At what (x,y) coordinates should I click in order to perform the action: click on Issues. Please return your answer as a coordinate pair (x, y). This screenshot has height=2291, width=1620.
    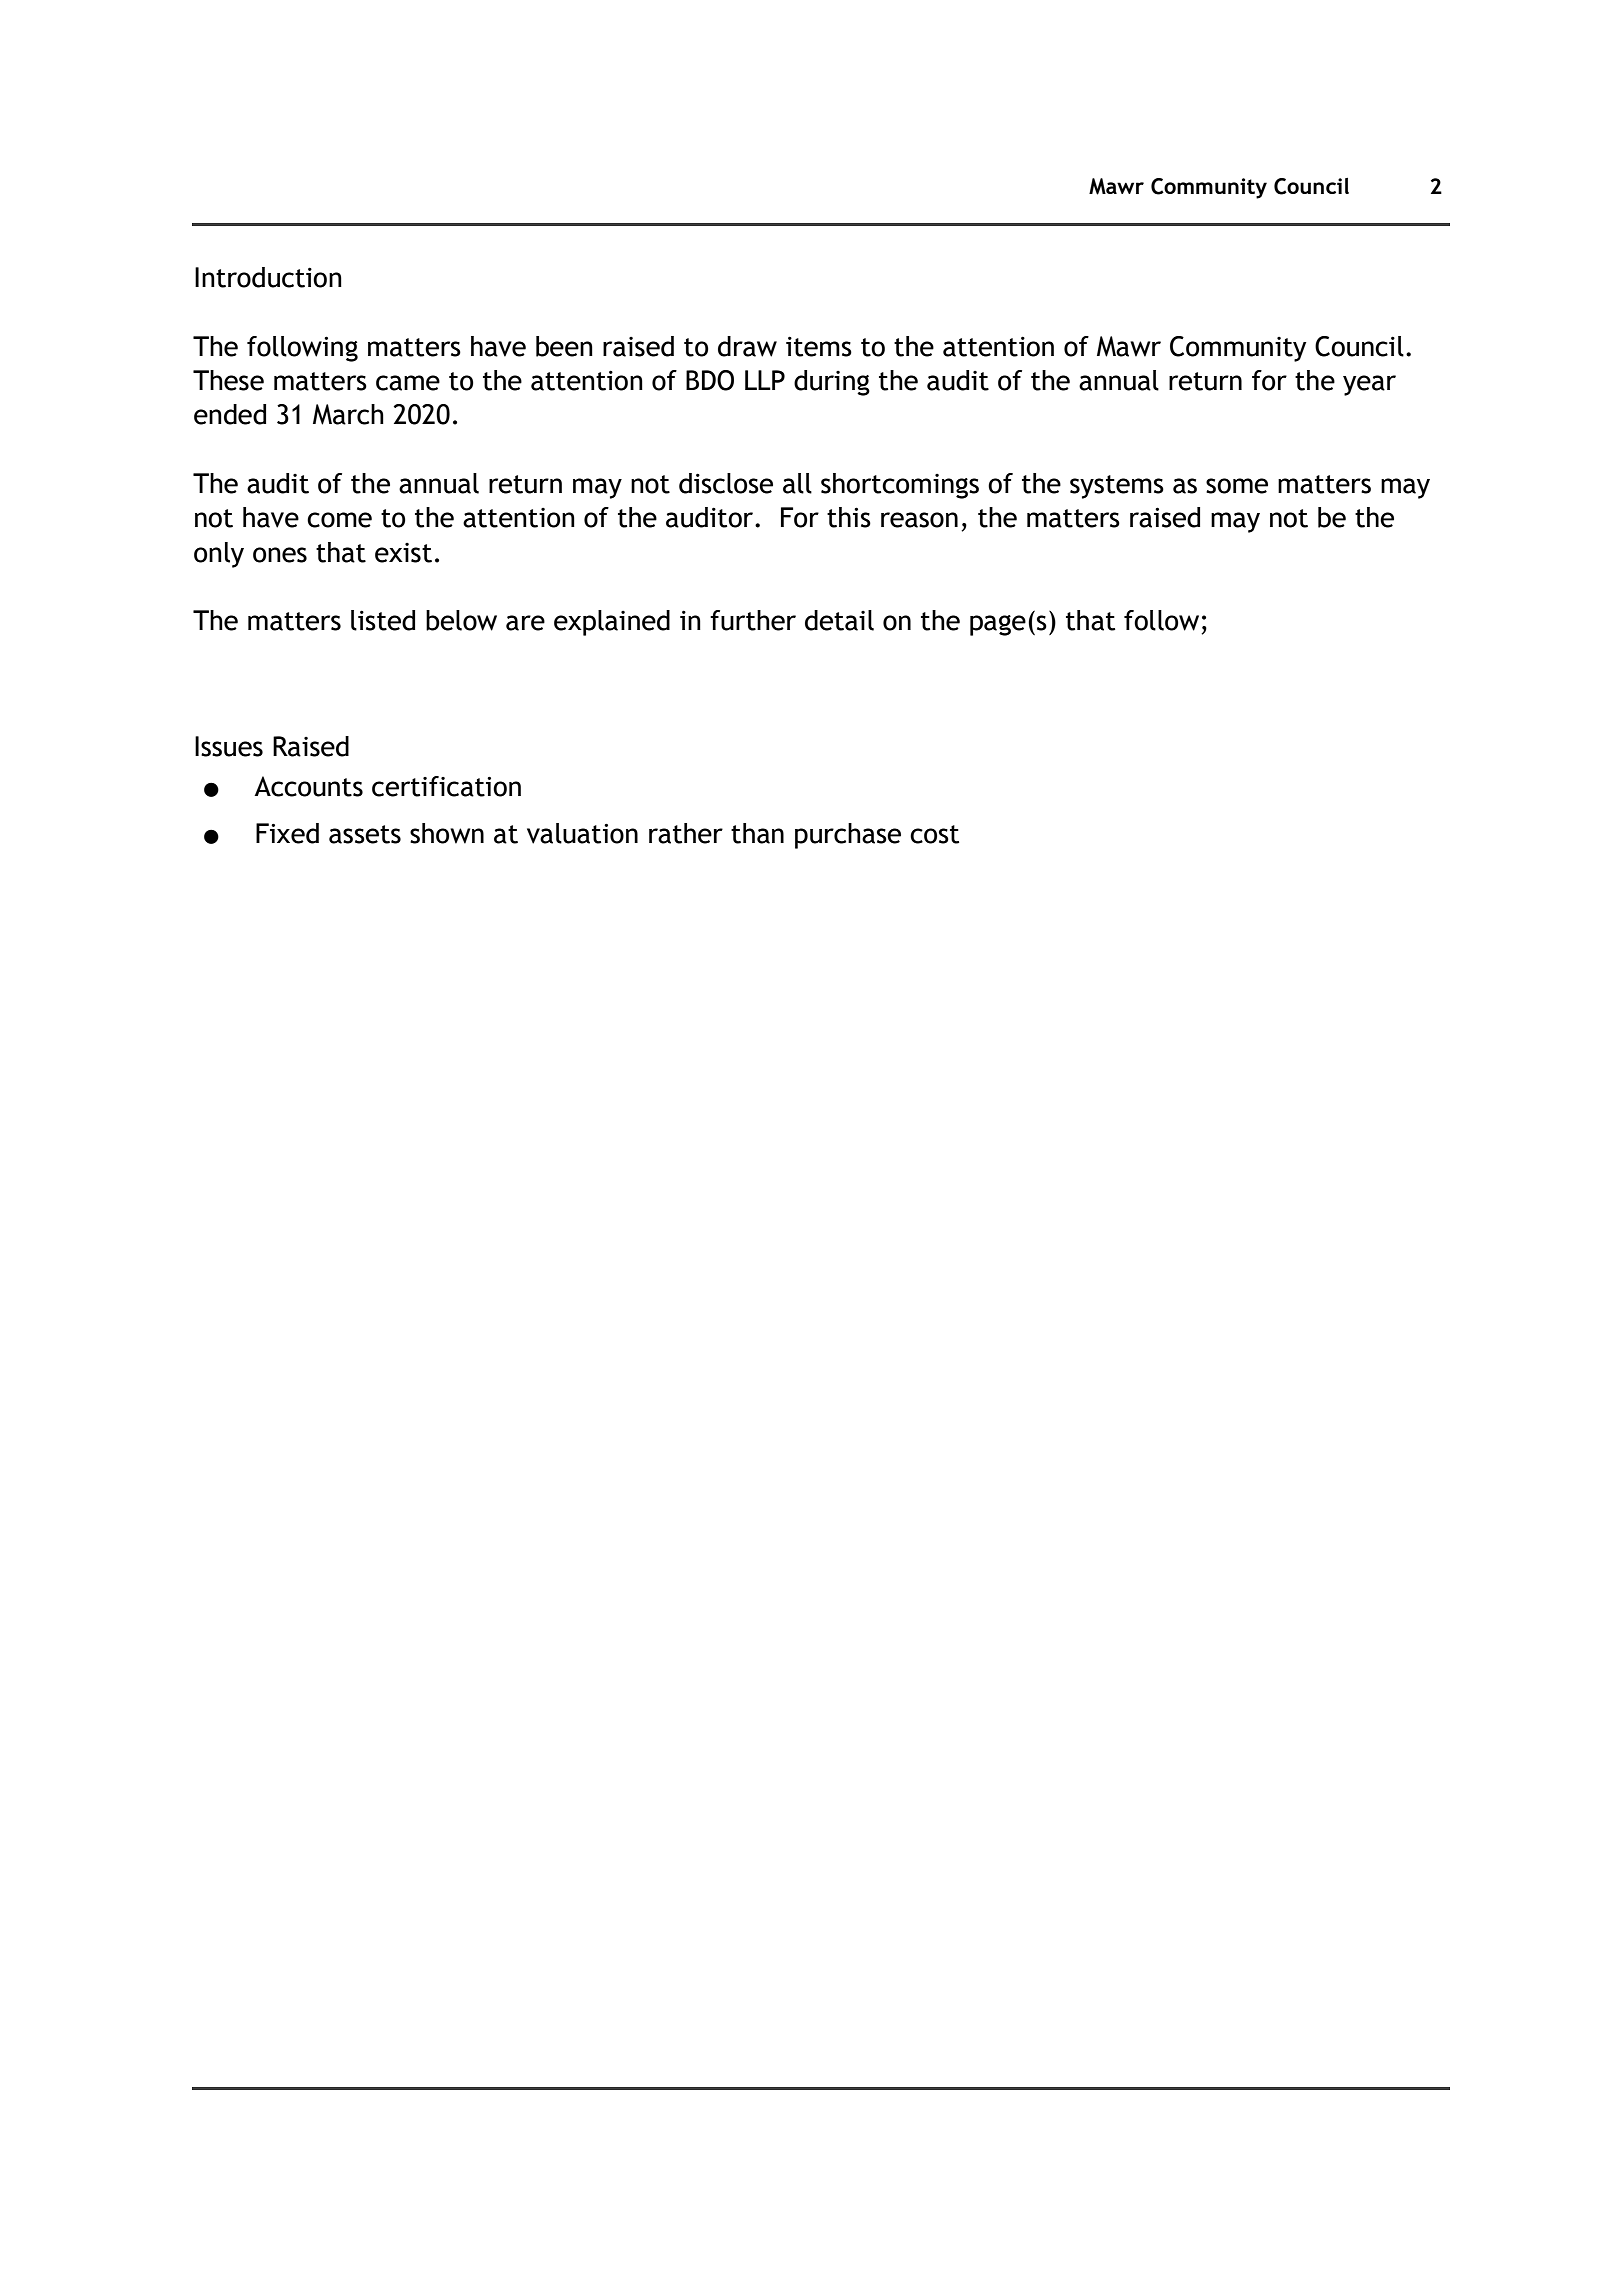
    Looking at the image, I should click on (229, 746).
